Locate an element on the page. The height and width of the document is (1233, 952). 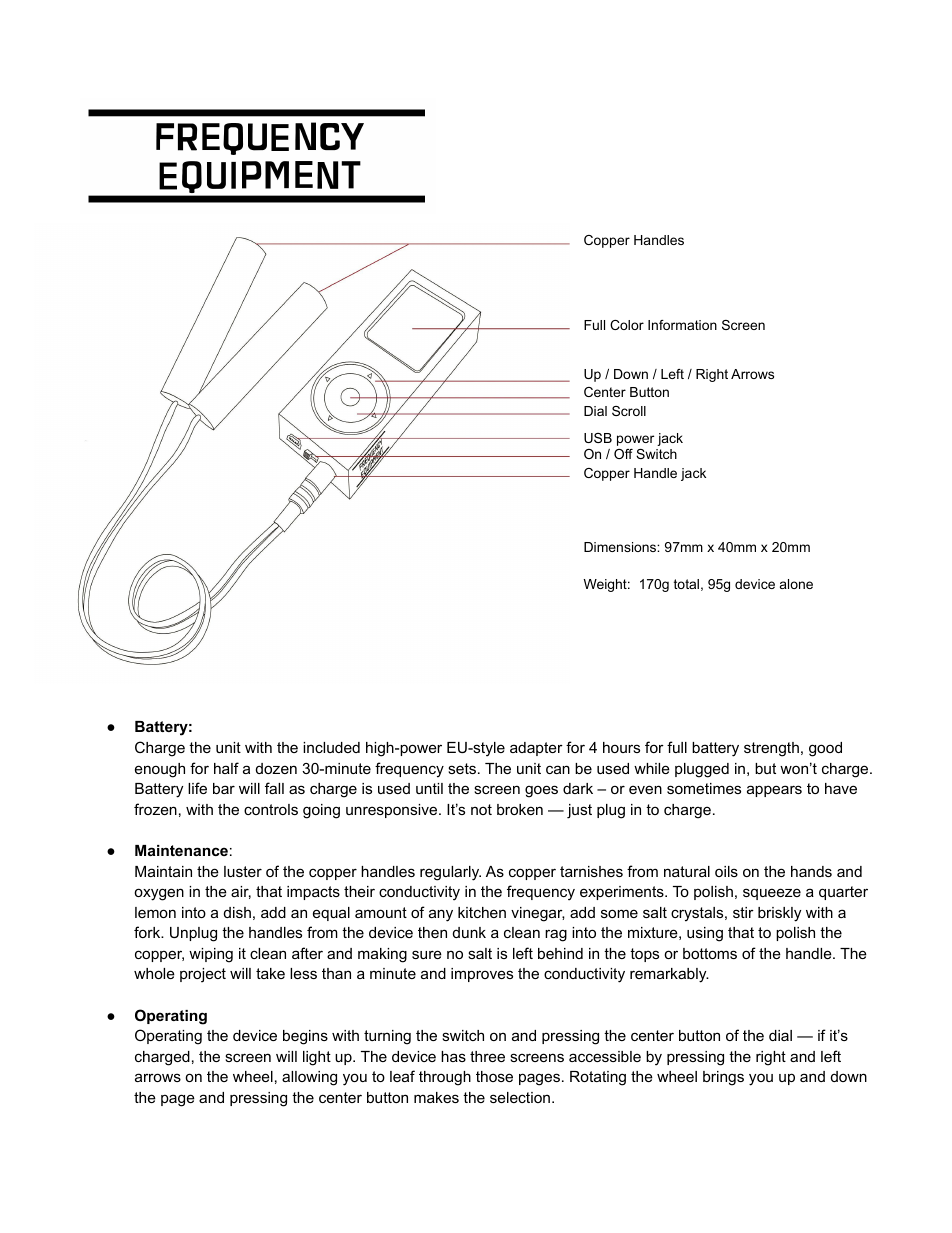
half is located at coordinates (226, 768).
